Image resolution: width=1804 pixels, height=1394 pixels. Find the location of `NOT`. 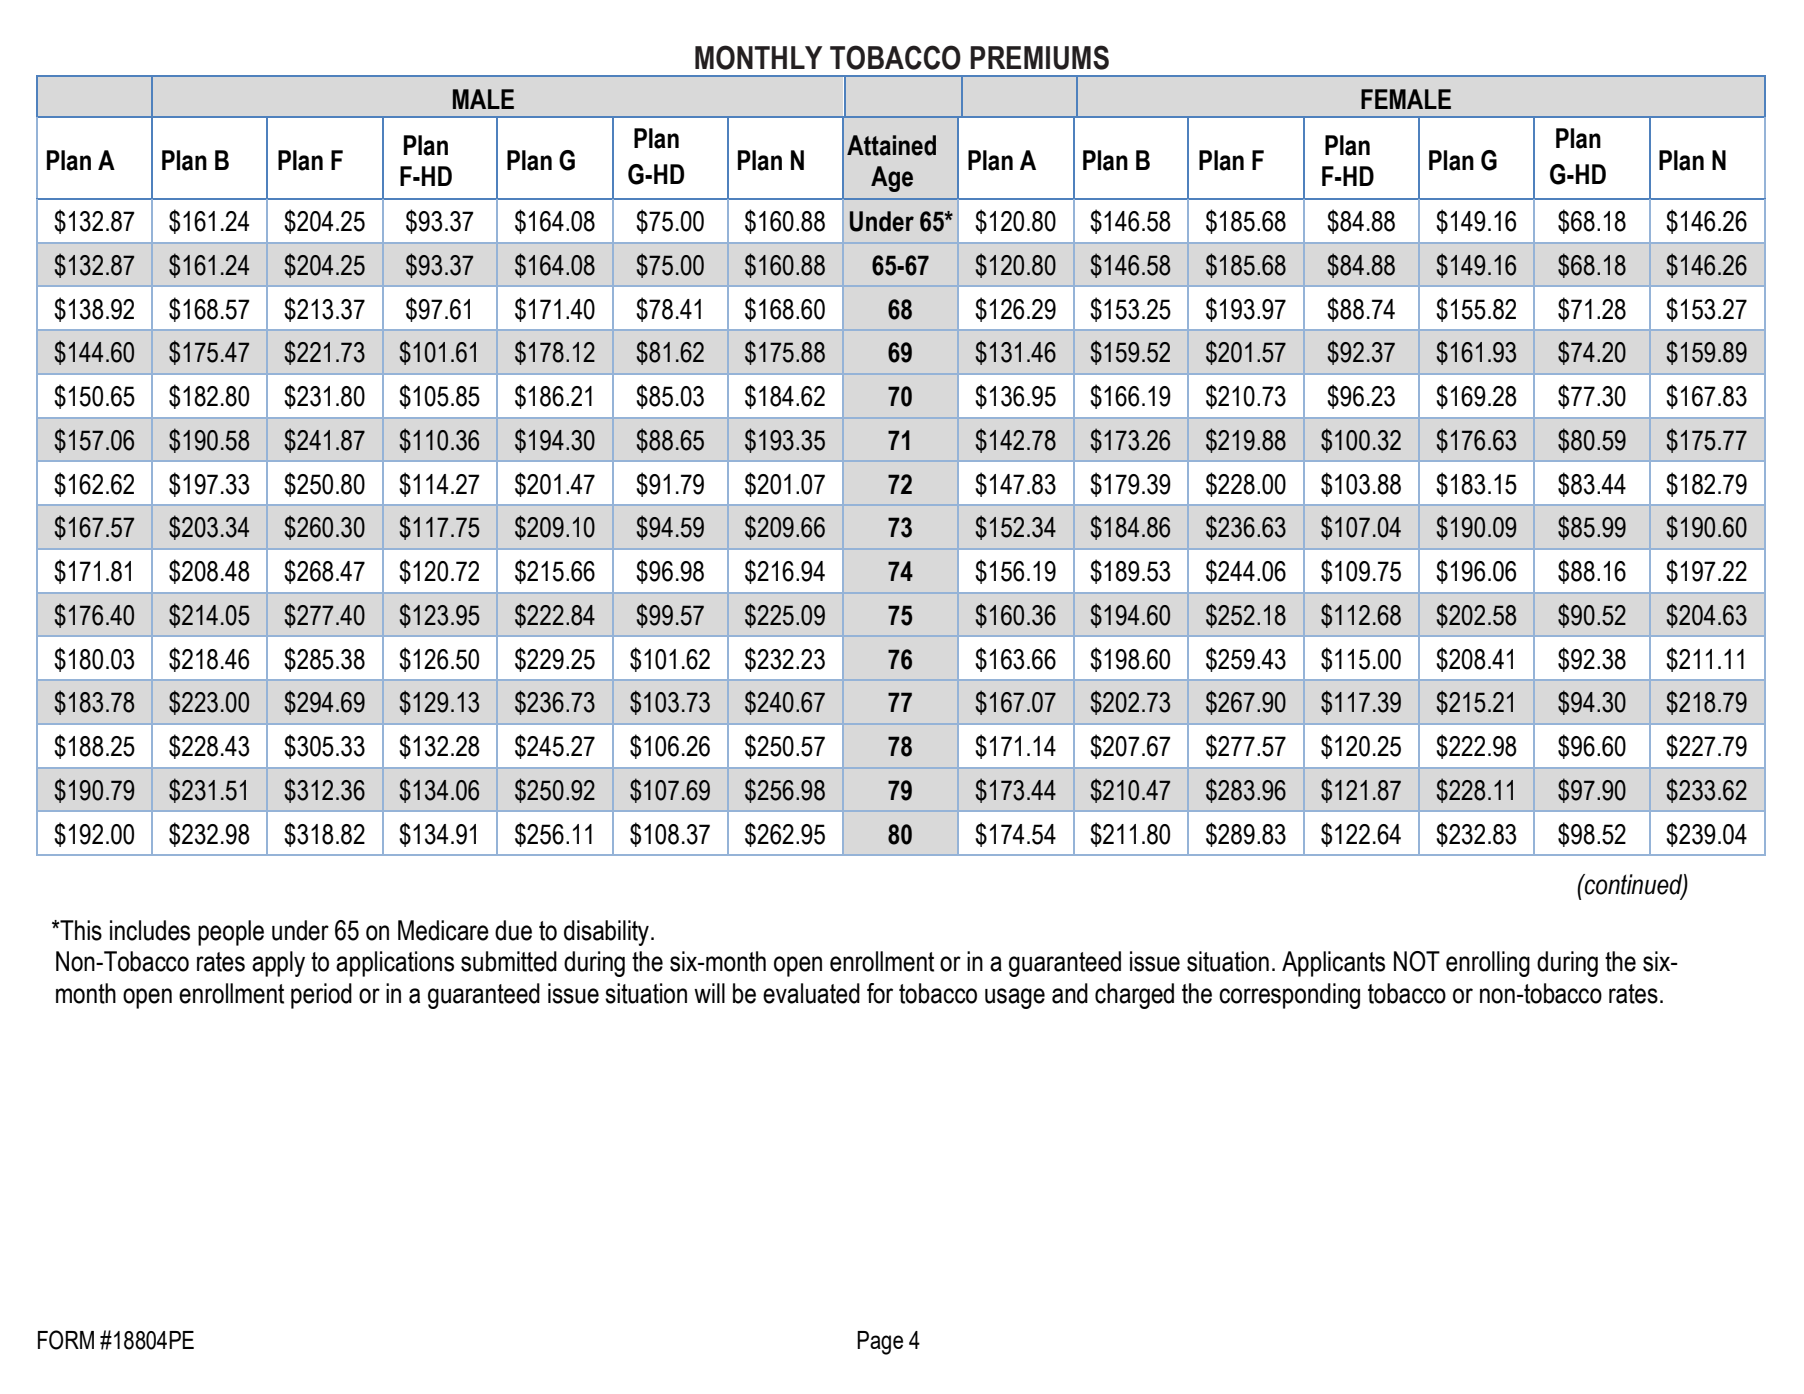

NOT is located at coordinates (1417, 961).
